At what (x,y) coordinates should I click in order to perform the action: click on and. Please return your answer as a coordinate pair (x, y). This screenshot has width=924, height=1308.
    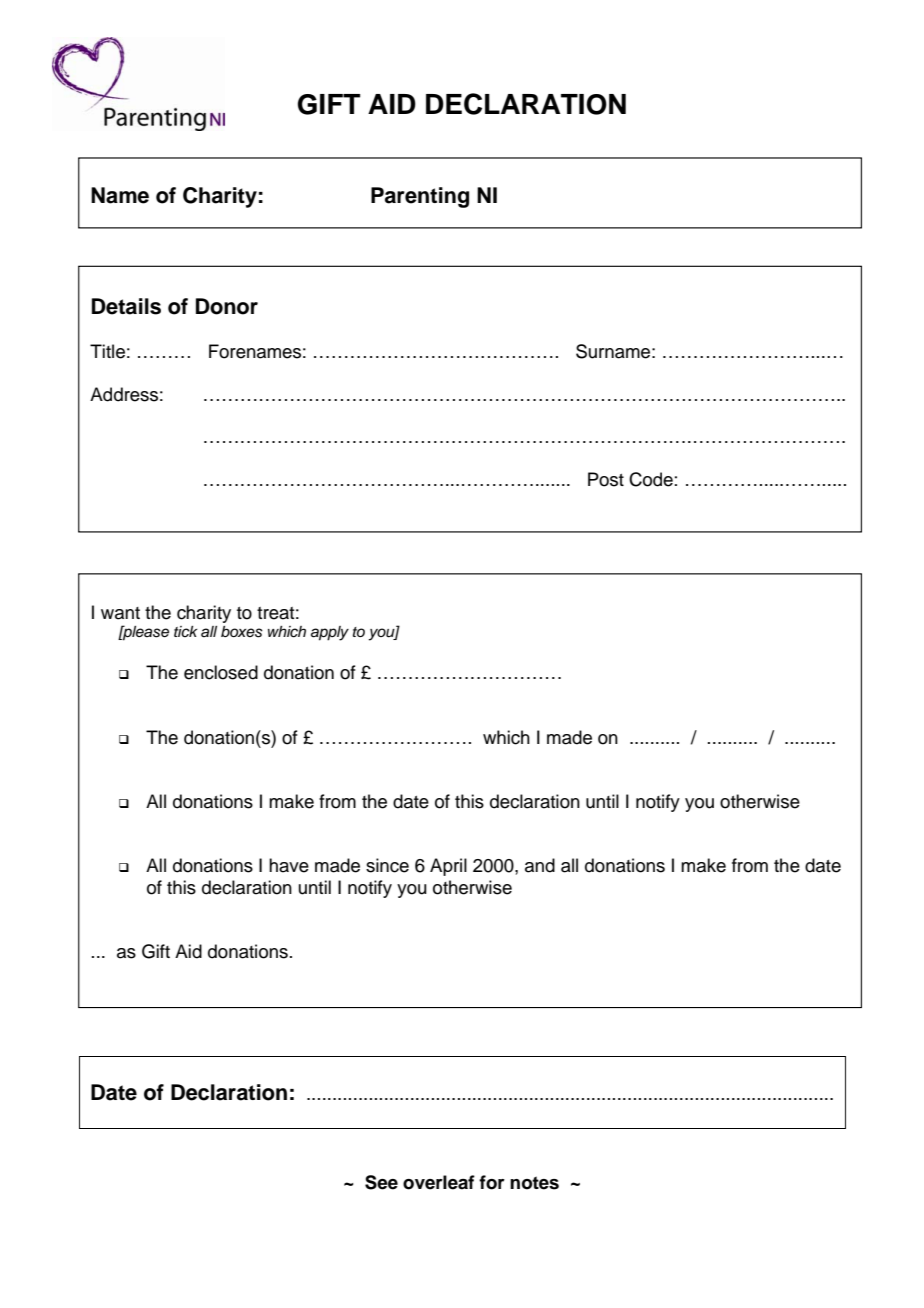
    Looking at the image, I should click on (540, 865).
